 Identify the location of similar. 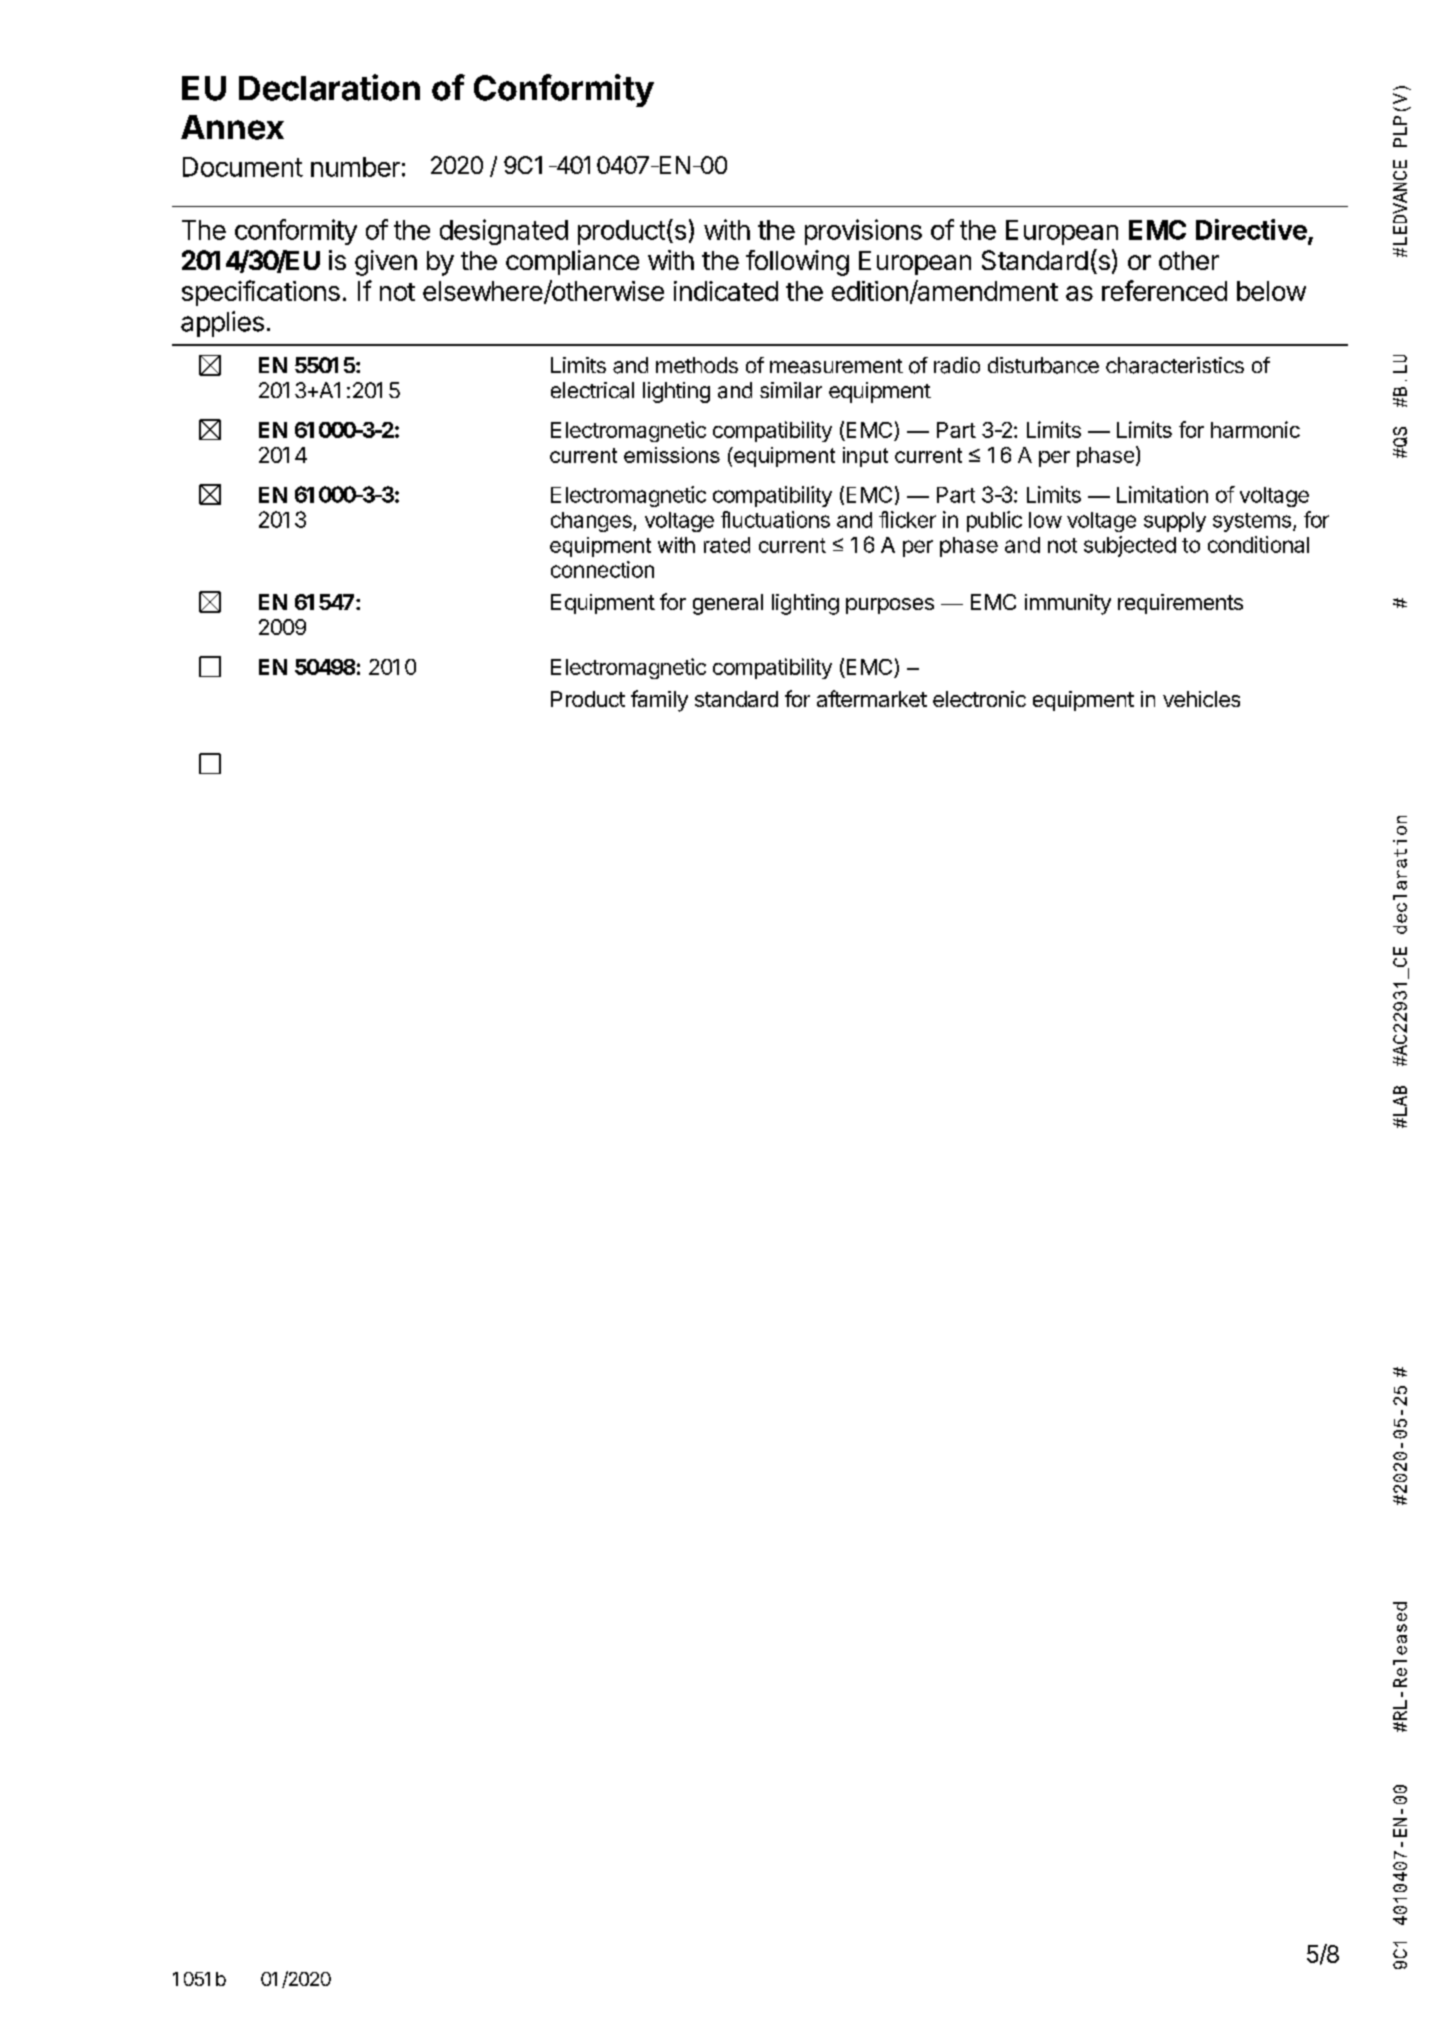
(791, 390).
